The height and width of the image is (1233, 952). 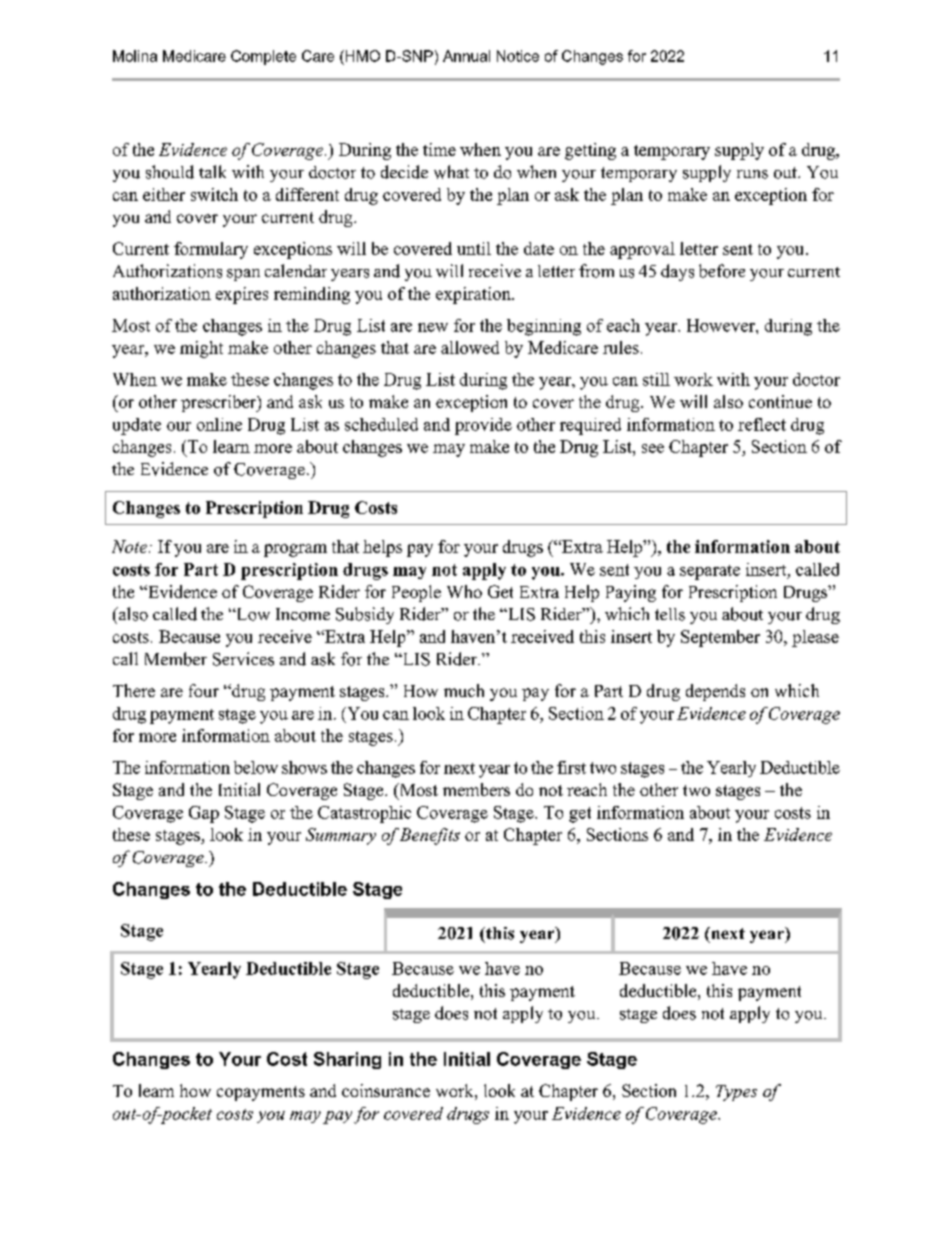 What do you see at coordinates (347, 1060) in the image?
I see `Sharing` at bounding box center [347, 1060].
